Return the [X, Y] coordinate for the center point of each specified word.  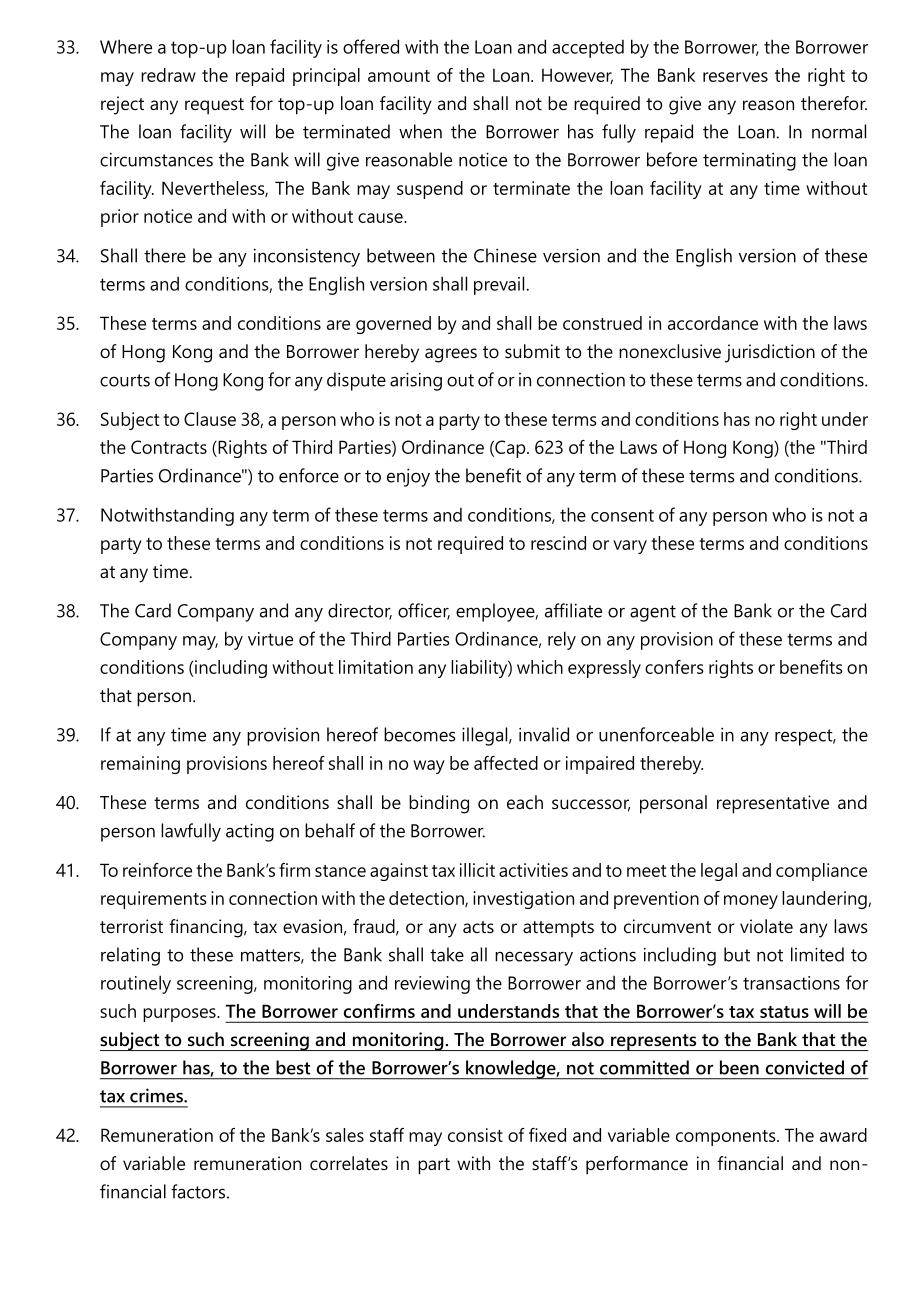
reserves [735, 77]
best [293, 1067]
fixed [547, 1135]
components [727, 1138]
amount [399, 76]
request [214, 106]
